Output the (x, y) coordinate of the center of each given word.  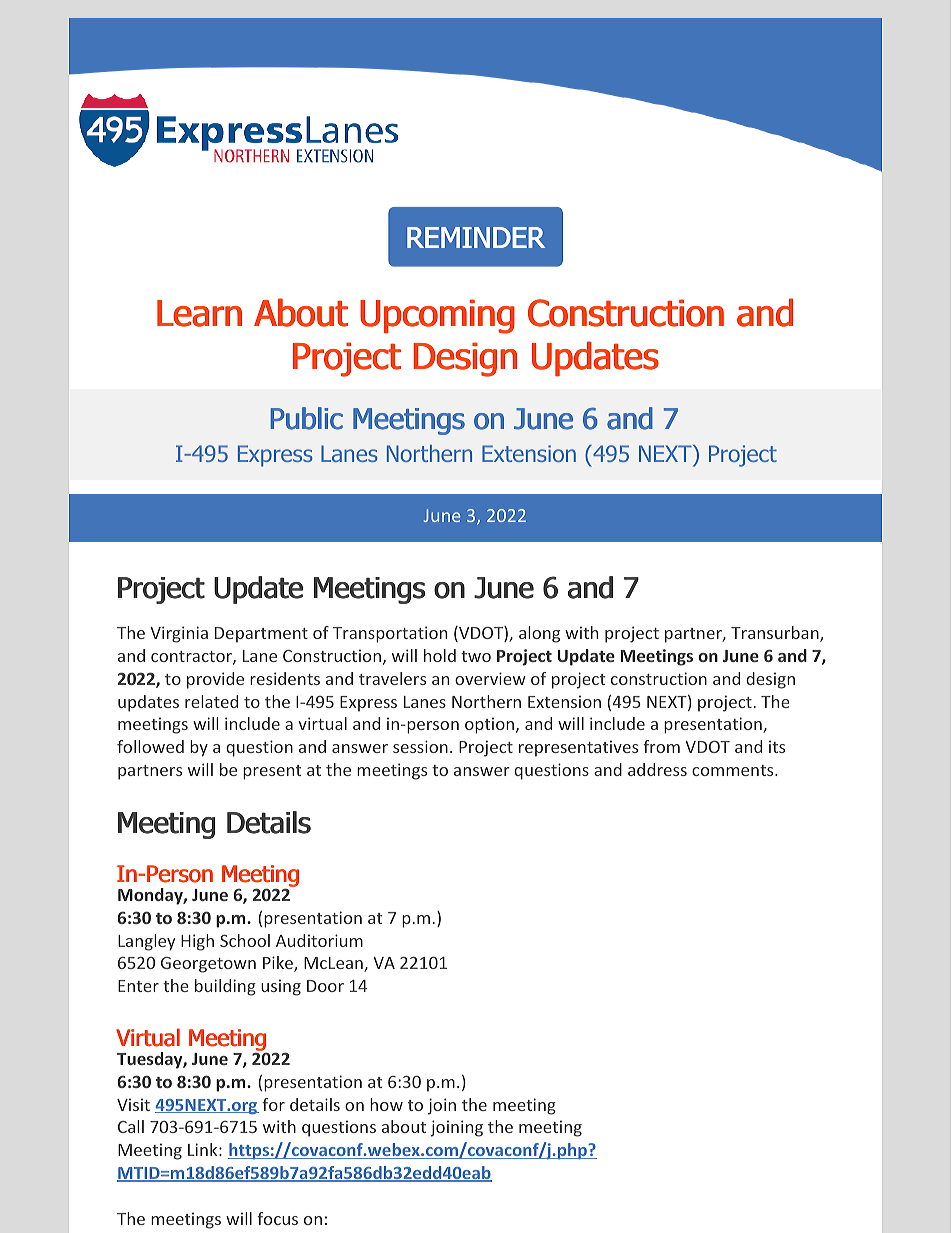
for (273, 1104)
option (491, 725)
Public (307, 418)
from (661, 746)
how (386, 1104)
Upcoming (437, 316)
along (539, 634)
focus (277, 1218)
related (211, 701)
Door (325, 986)
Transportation (390, 634)
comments (734, 770)
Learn (199, 313)
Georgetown (208, 965)
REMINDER (476, 237)
